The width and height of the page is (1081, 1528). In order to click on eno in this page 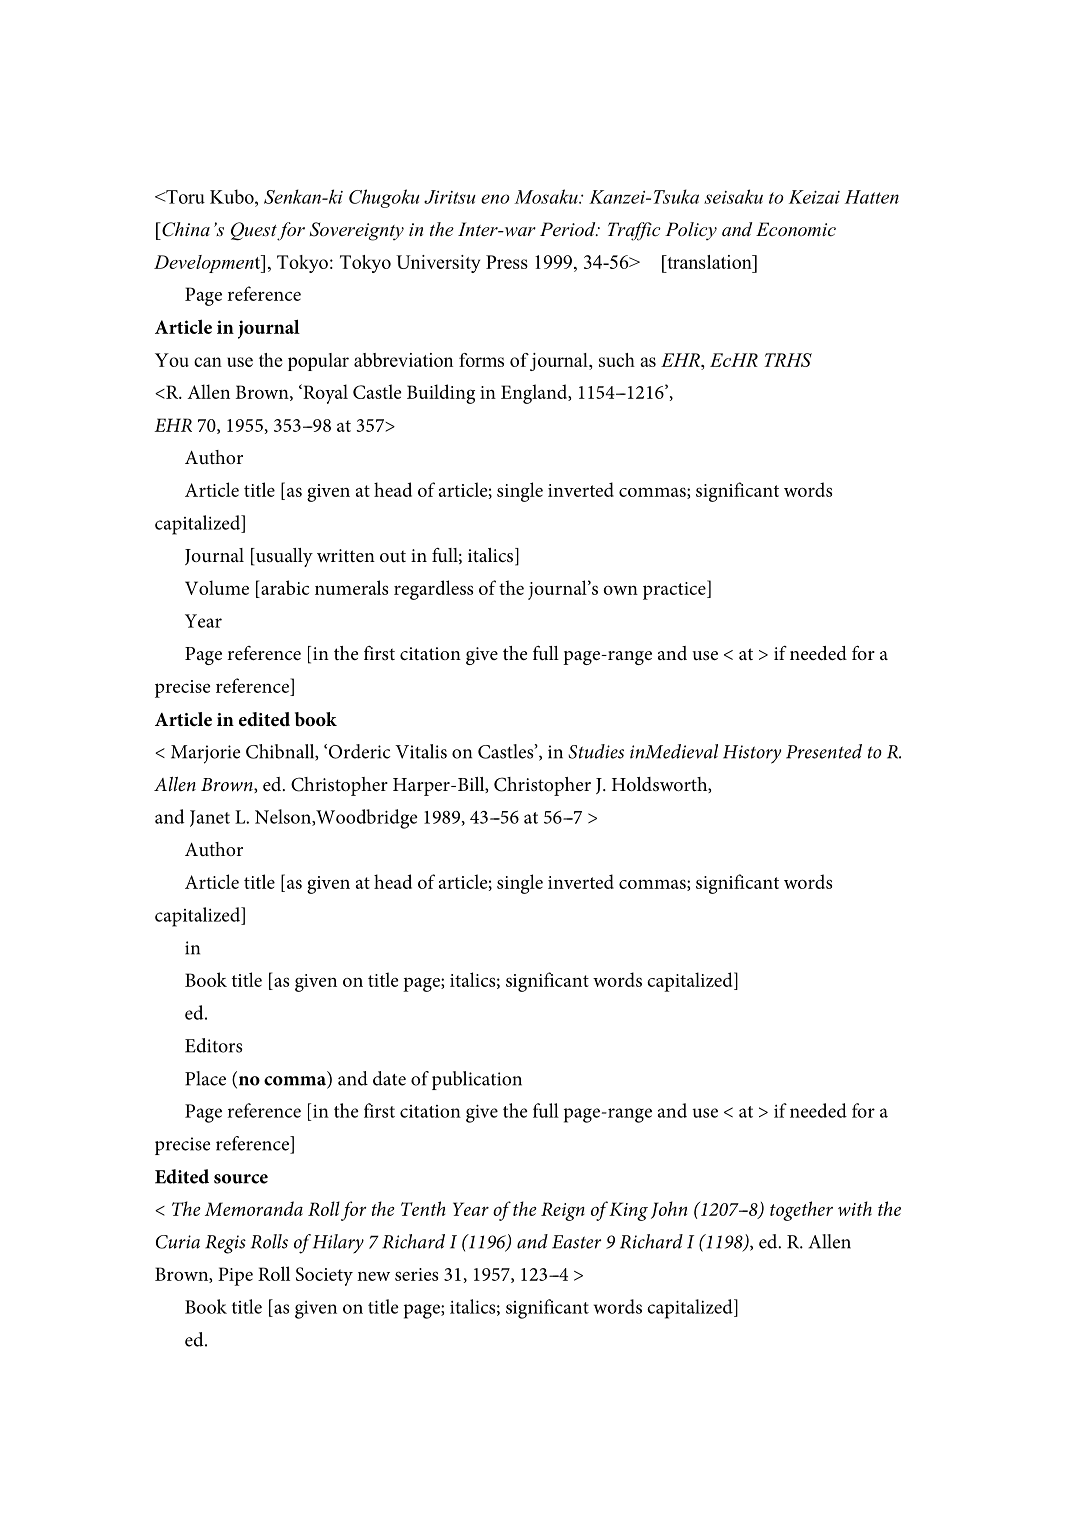, I will do `click(495, 199)`.
